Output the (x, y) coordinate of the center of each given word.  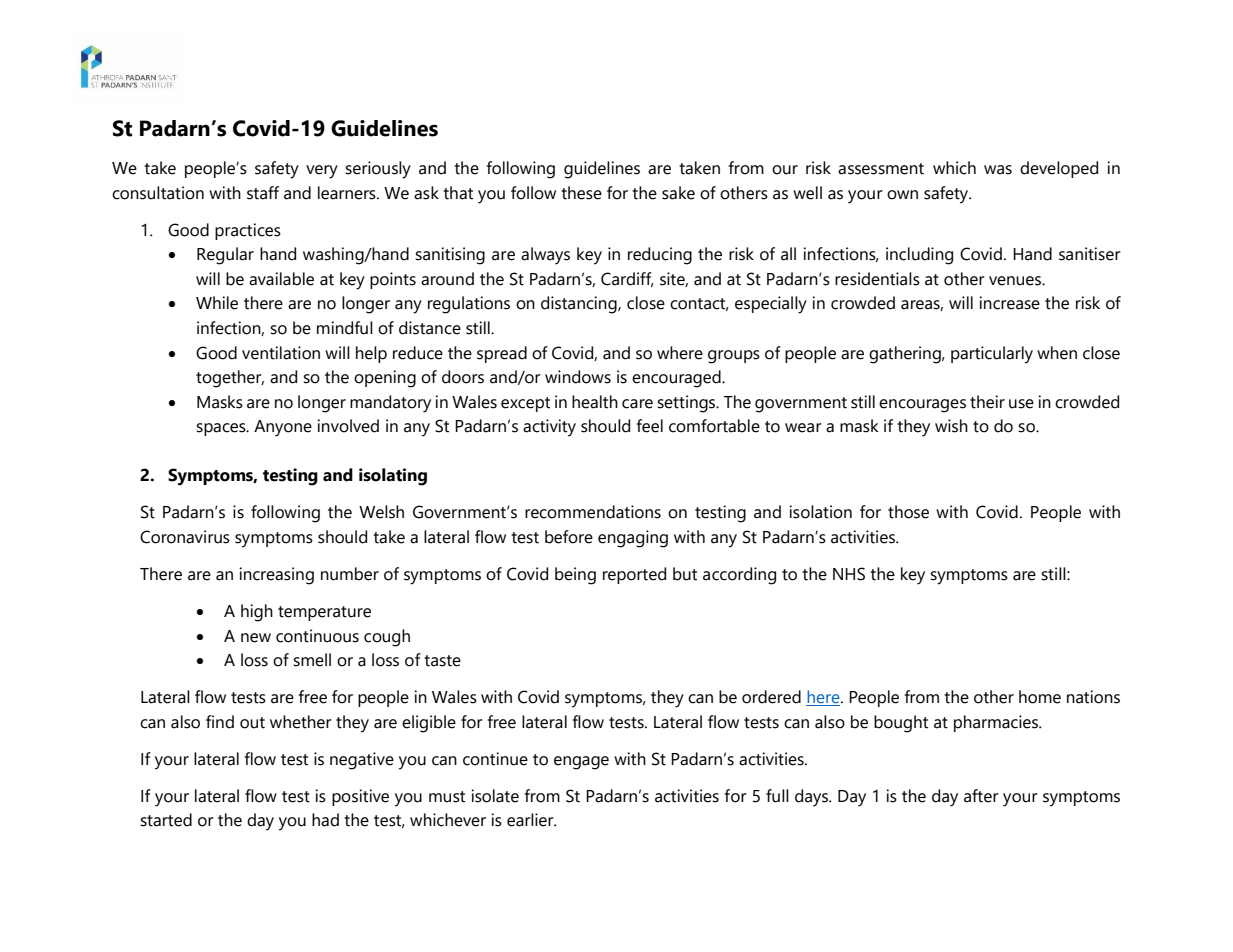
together (230, 379)
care (637, 404)
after (981, 796)
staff (263, 193)
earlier (531, 820)
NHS (849, 574)
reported (634, 575)
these (581, 193)
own (902, 195)
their (987, 402)
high (257, 613)
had (325, 820)
